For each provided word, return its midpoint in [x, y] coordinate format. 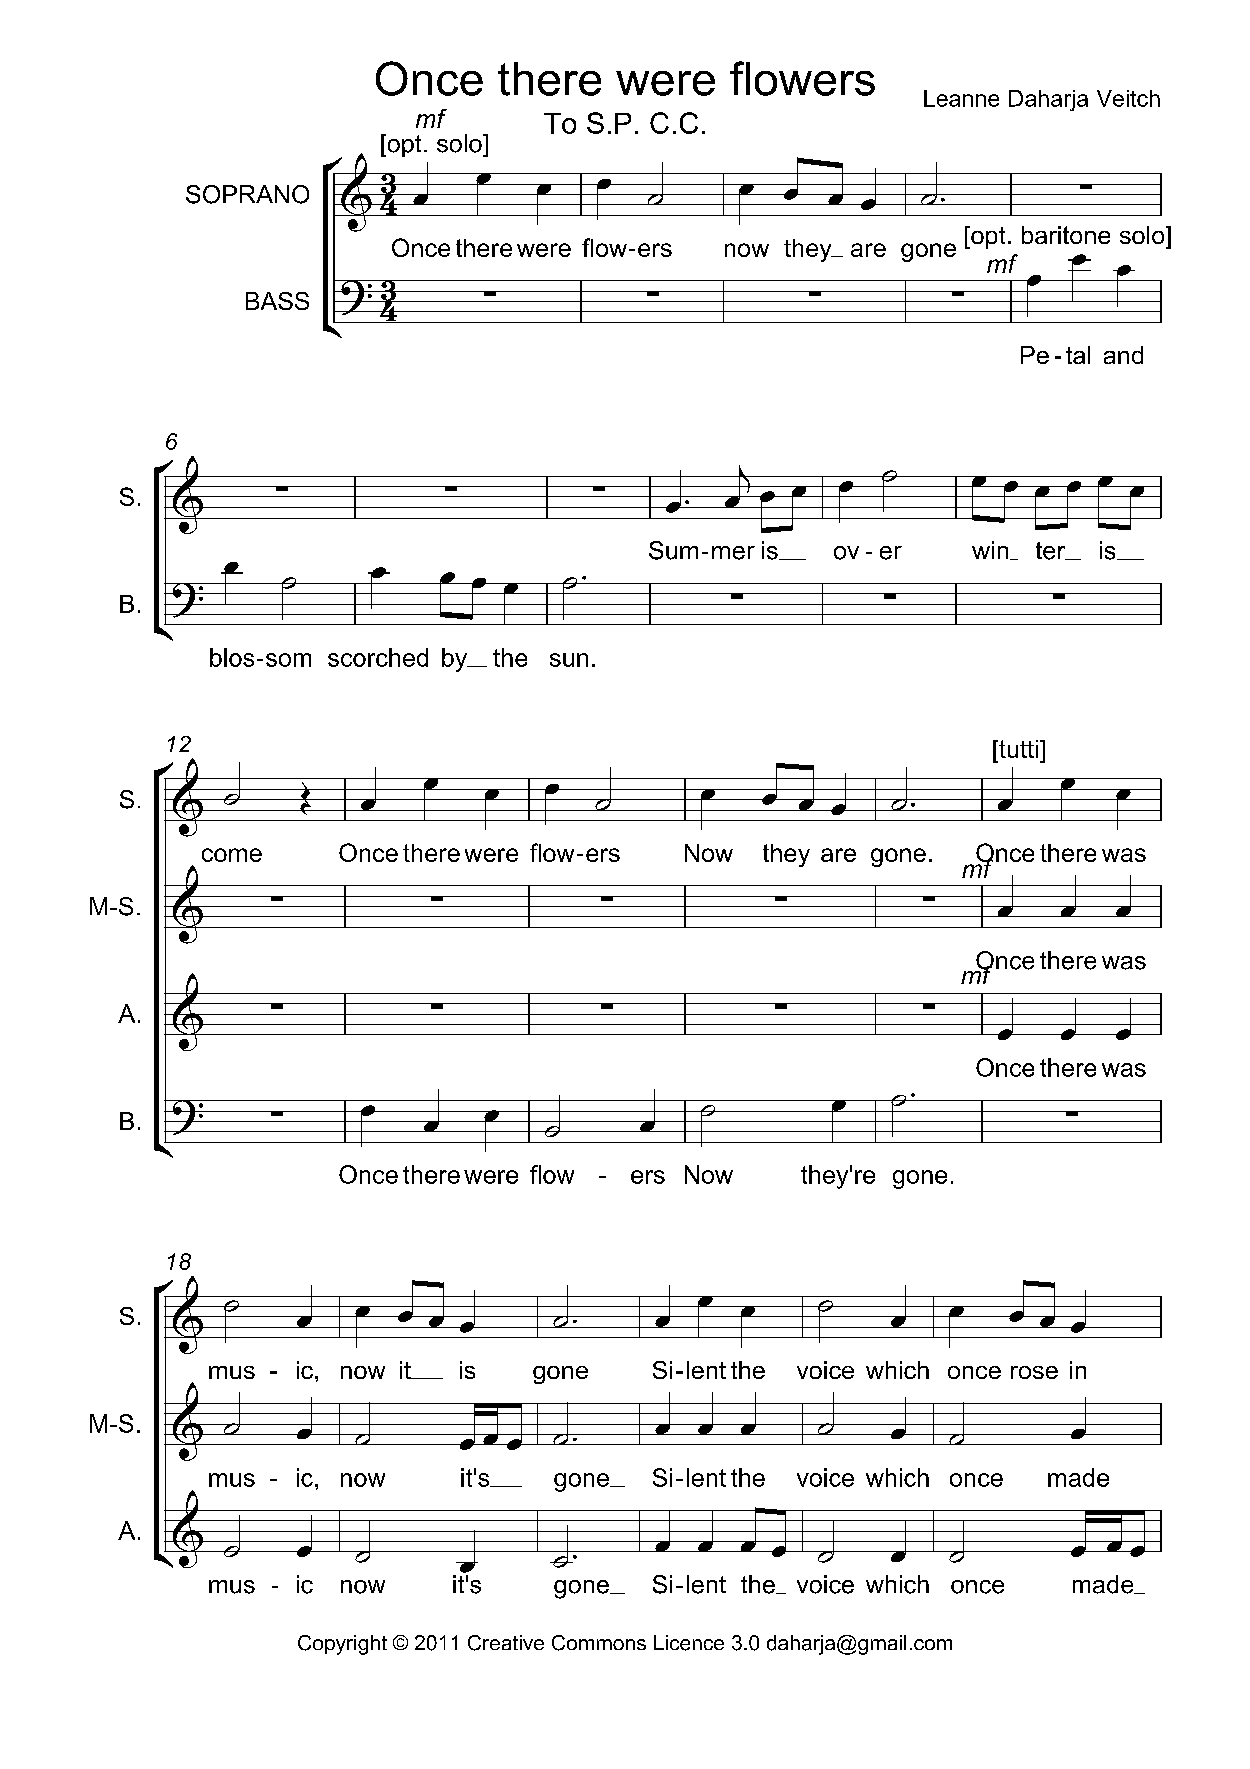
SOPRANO [247, 194]
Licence [689, 1643]
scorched [378, 657]
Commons [599, 1643]
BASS [277, 301]
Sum [673, 550]
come [232, 855]
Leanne [961, 98]
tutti [1017, 749]
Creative [506, 1643]
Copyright [342, 1645]
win [991, 550]
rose [1034, 1372]
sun [569, 660]
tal [1078, 355]
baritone [1066, 235]
